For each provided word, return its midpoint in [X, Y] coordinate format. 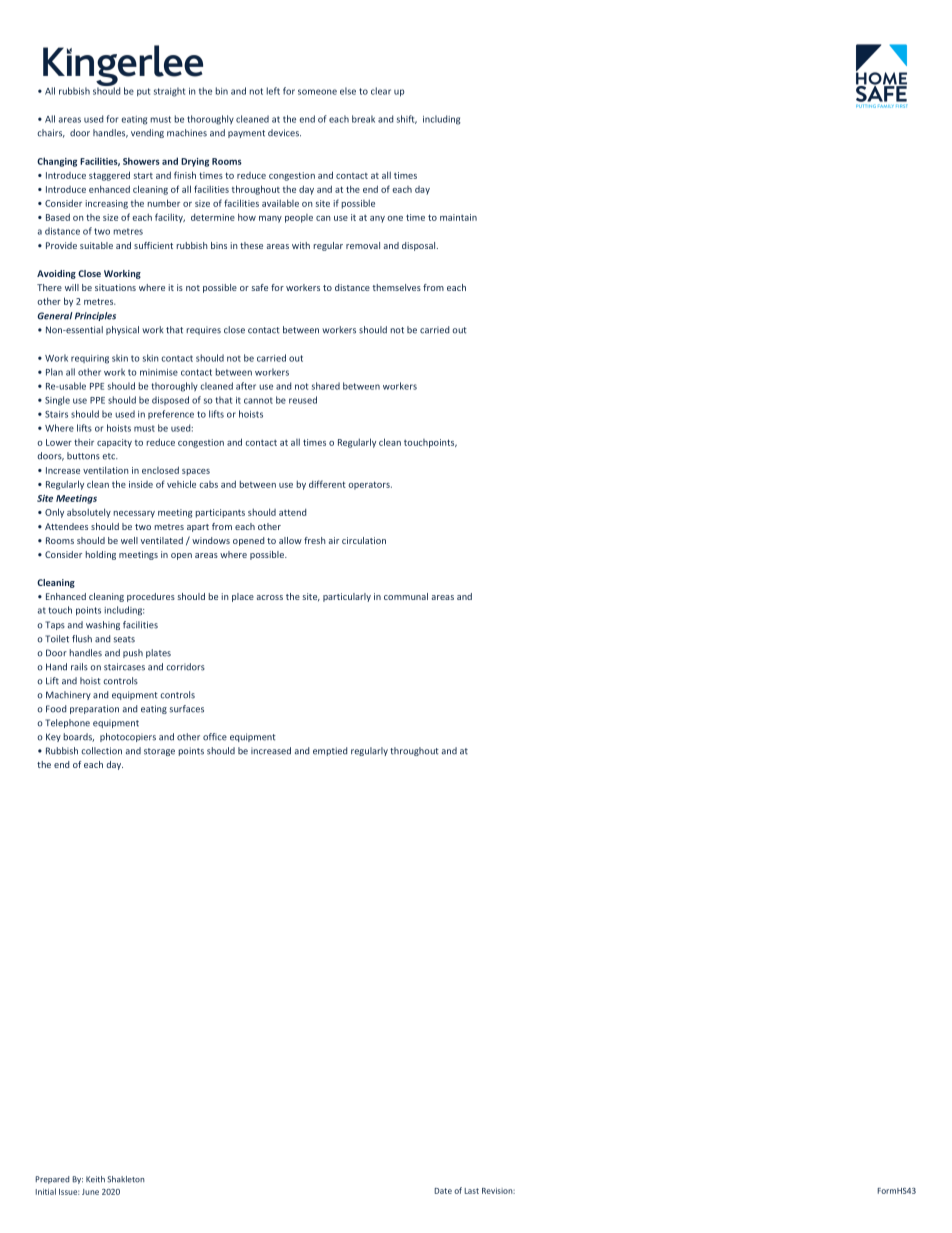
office [215, 737]
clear [381, 91]
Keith [95, 1179]
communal [406, 596]
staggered [109, 176]
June [90, 1192]
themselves [397, 287]
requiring [90, 359]
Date [443, 1191]
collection [101, 751]
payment [246, 134]
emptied [330, 751]
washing [103, 625]
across [270, 597]
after [246, 386]
